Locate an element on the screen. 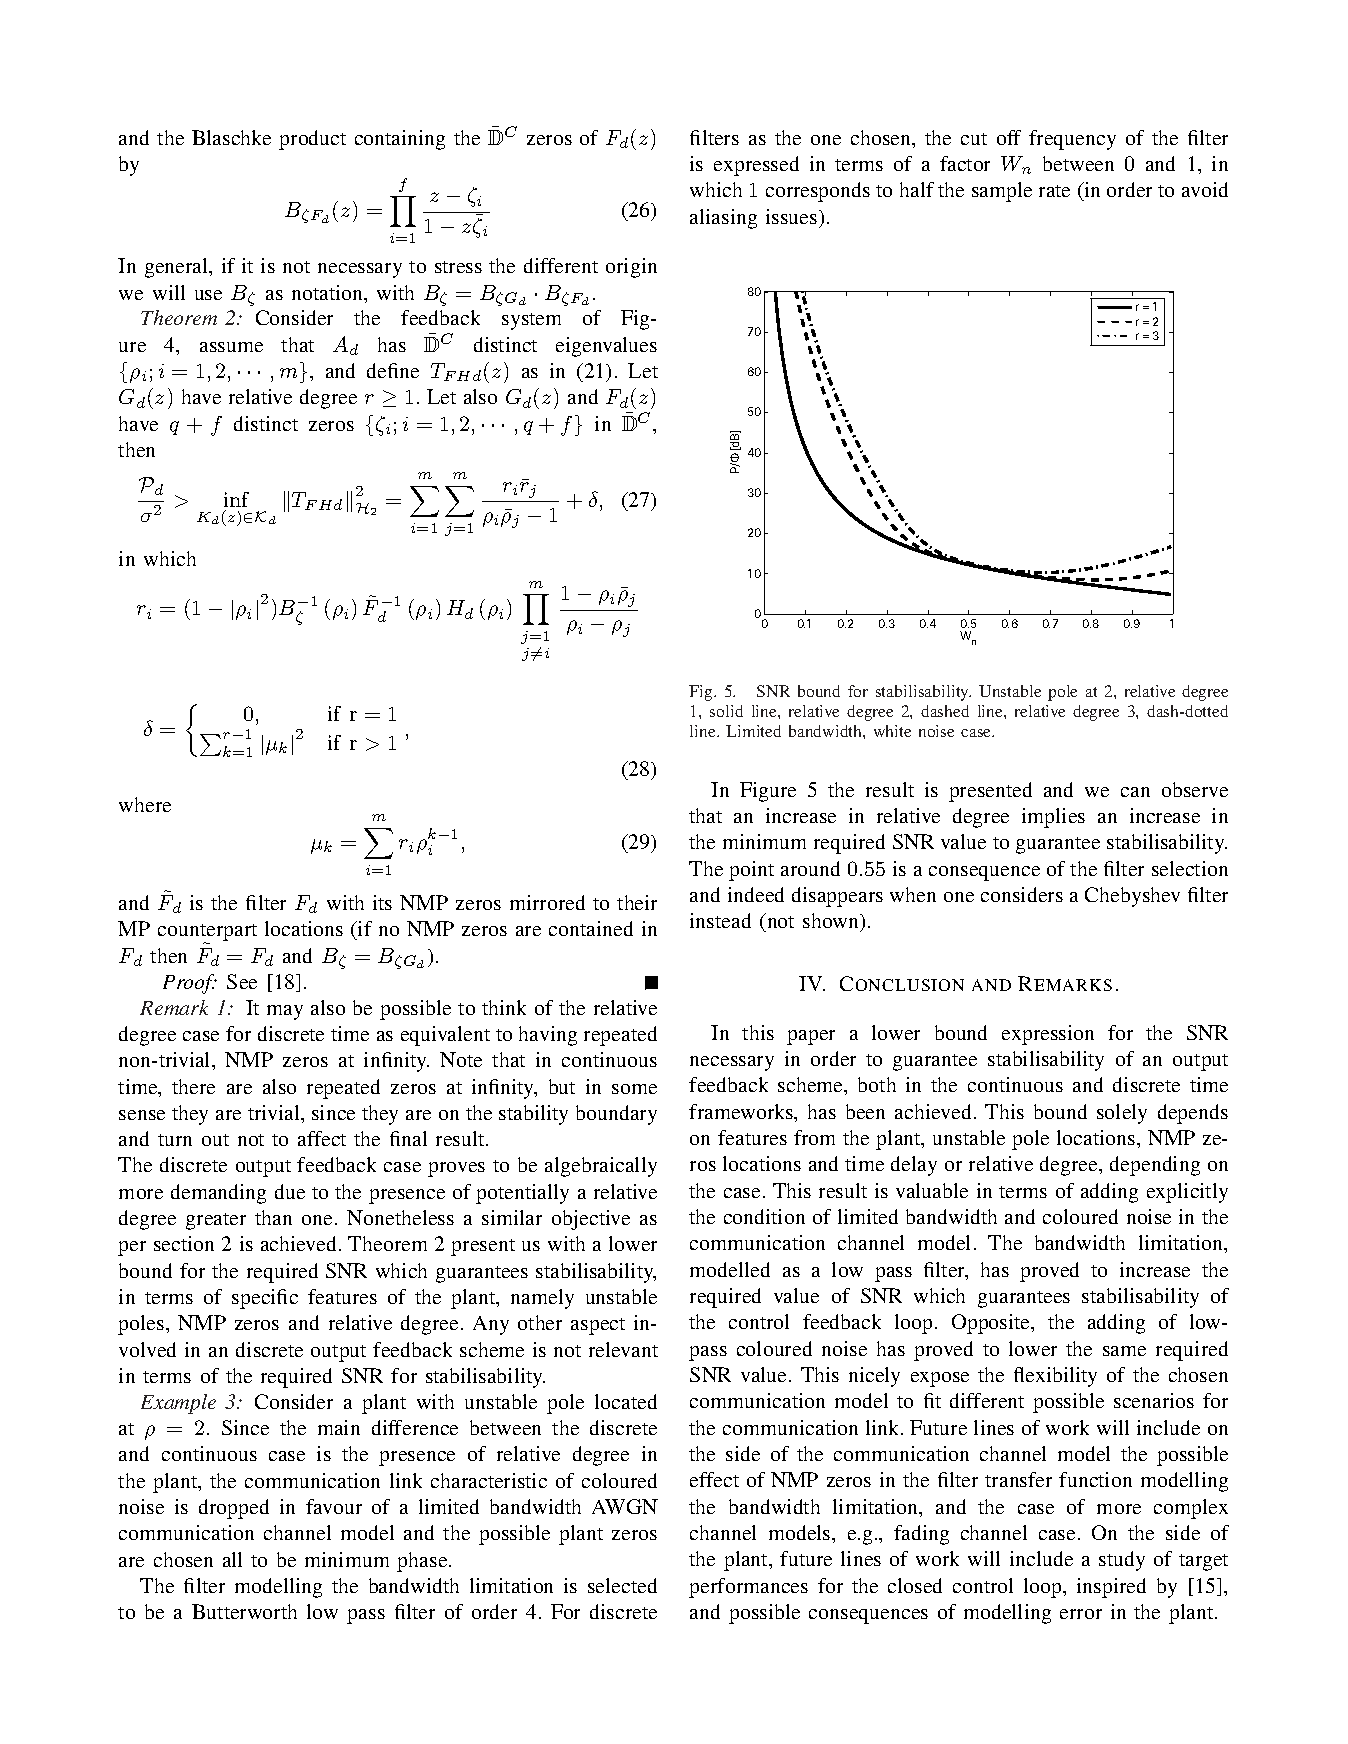  inspired is located at coordinates (1111, 1588).
